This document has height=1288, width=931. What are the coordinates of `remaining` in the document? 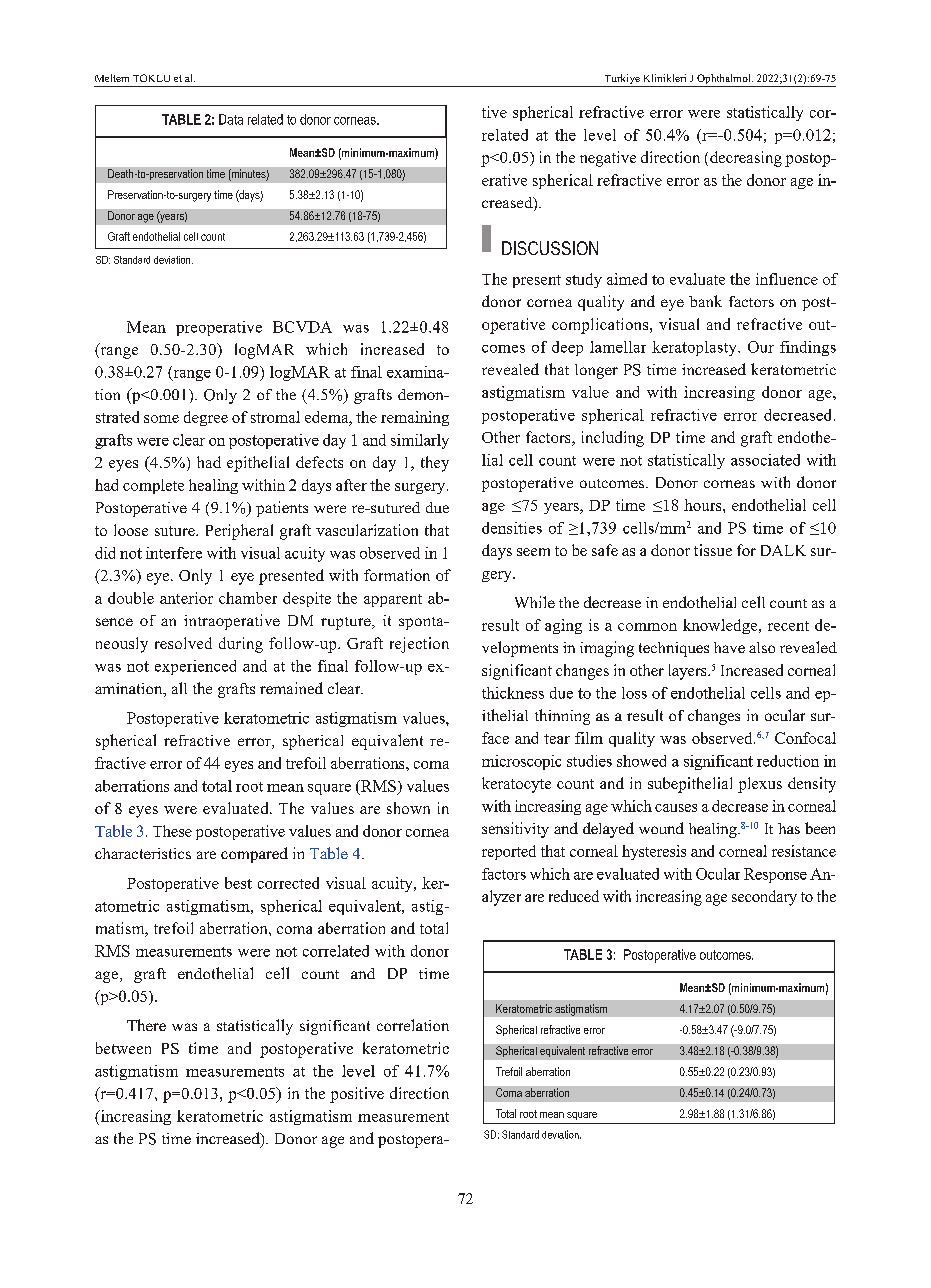 It's located at (415, 418).
